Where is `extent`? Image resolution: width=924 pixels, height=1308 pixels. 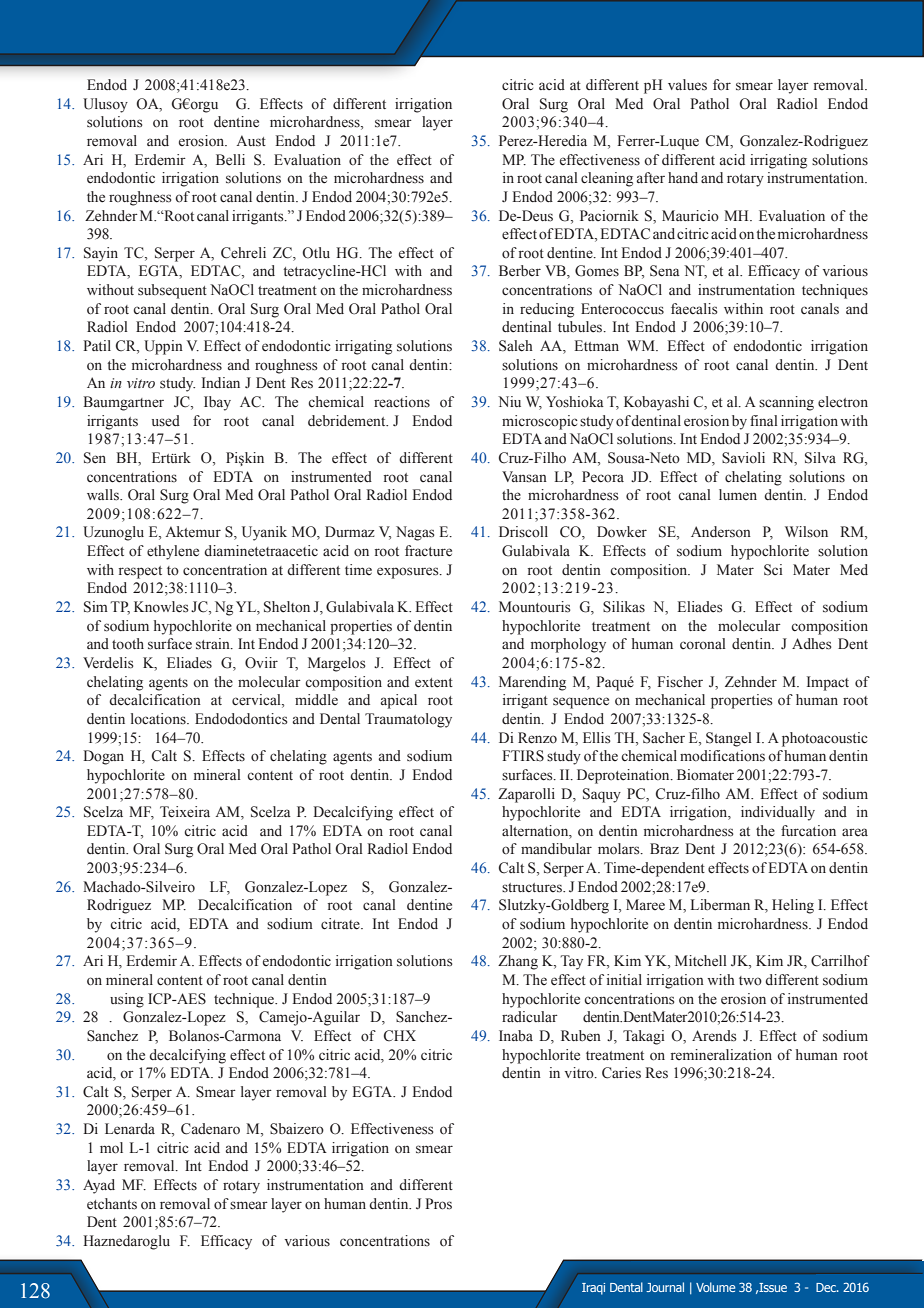 extent is located at coordinates (434, 683).
